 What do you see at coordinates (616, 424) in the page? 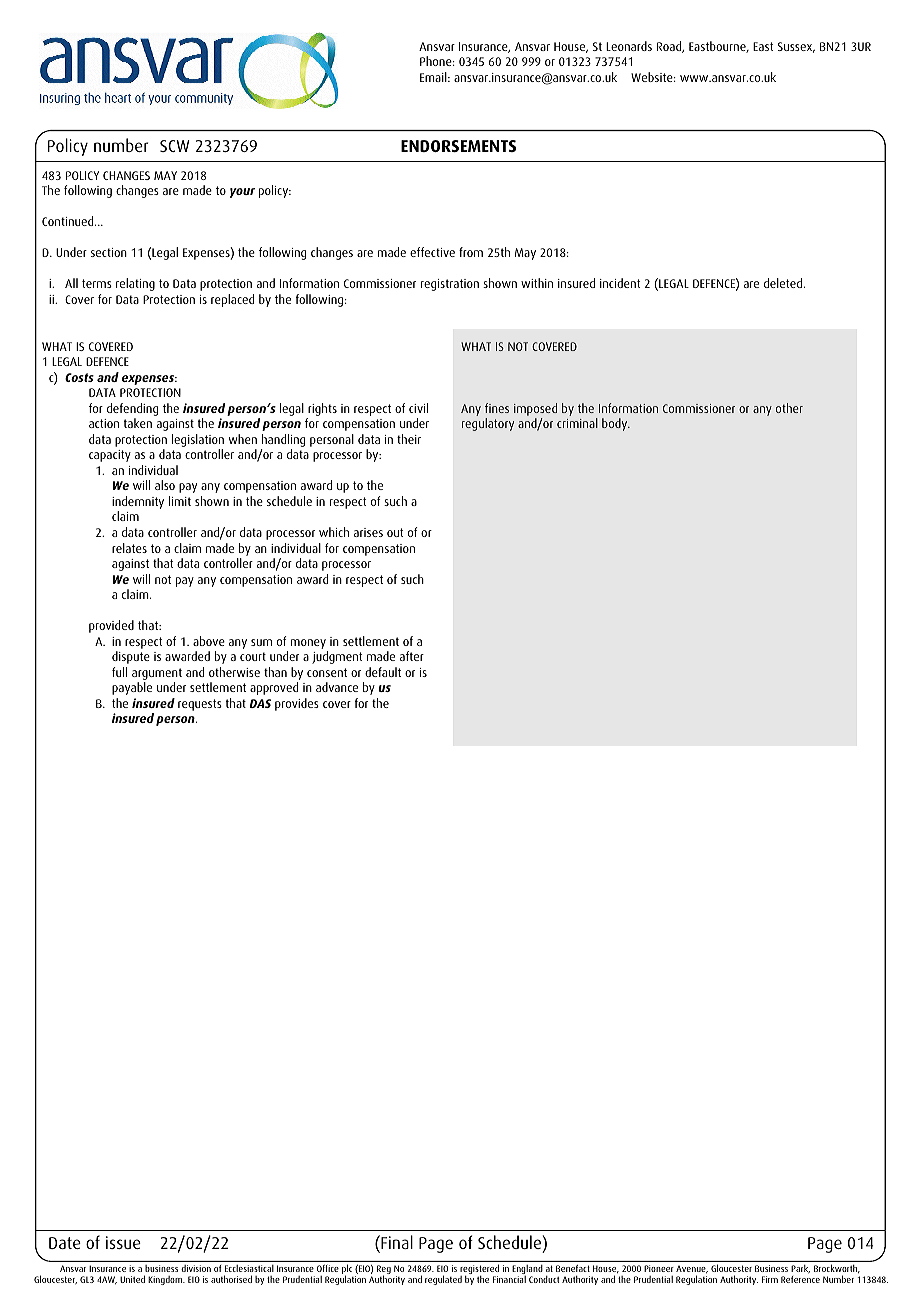
I see `body` at bounding box center [616, 424].
